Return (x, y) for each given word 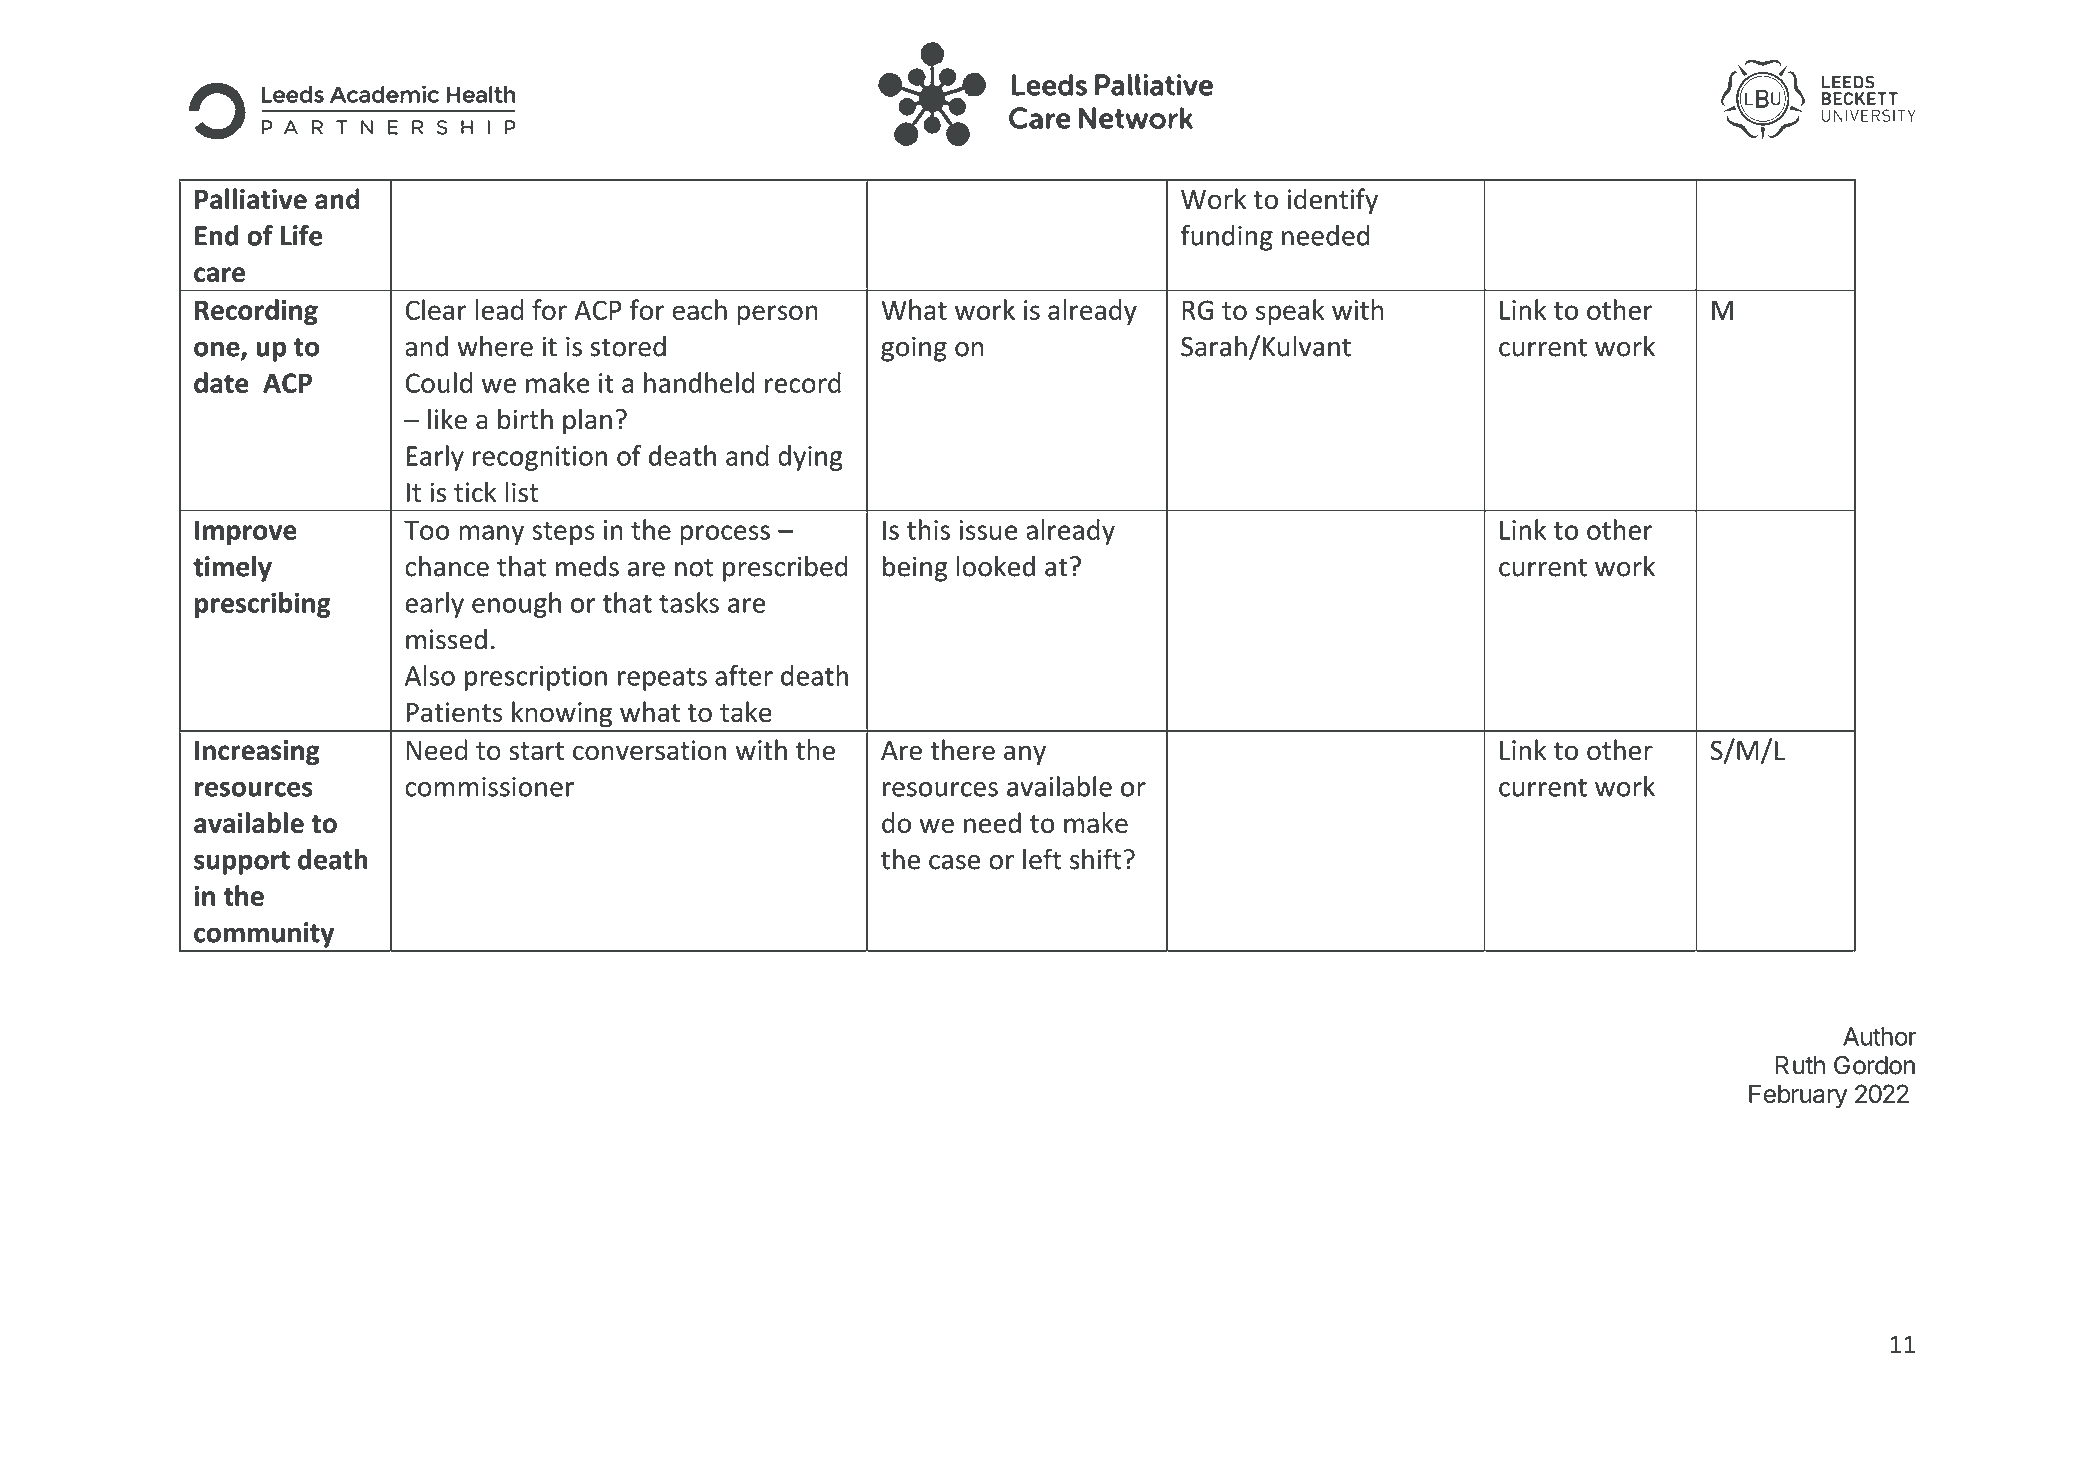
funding (1226, 238)
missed (446, 639)
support (242, 863)
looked (996, 566)
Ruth (1800, 1065)
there (962, 749)
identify (1333, 201)
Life (302, 235)
